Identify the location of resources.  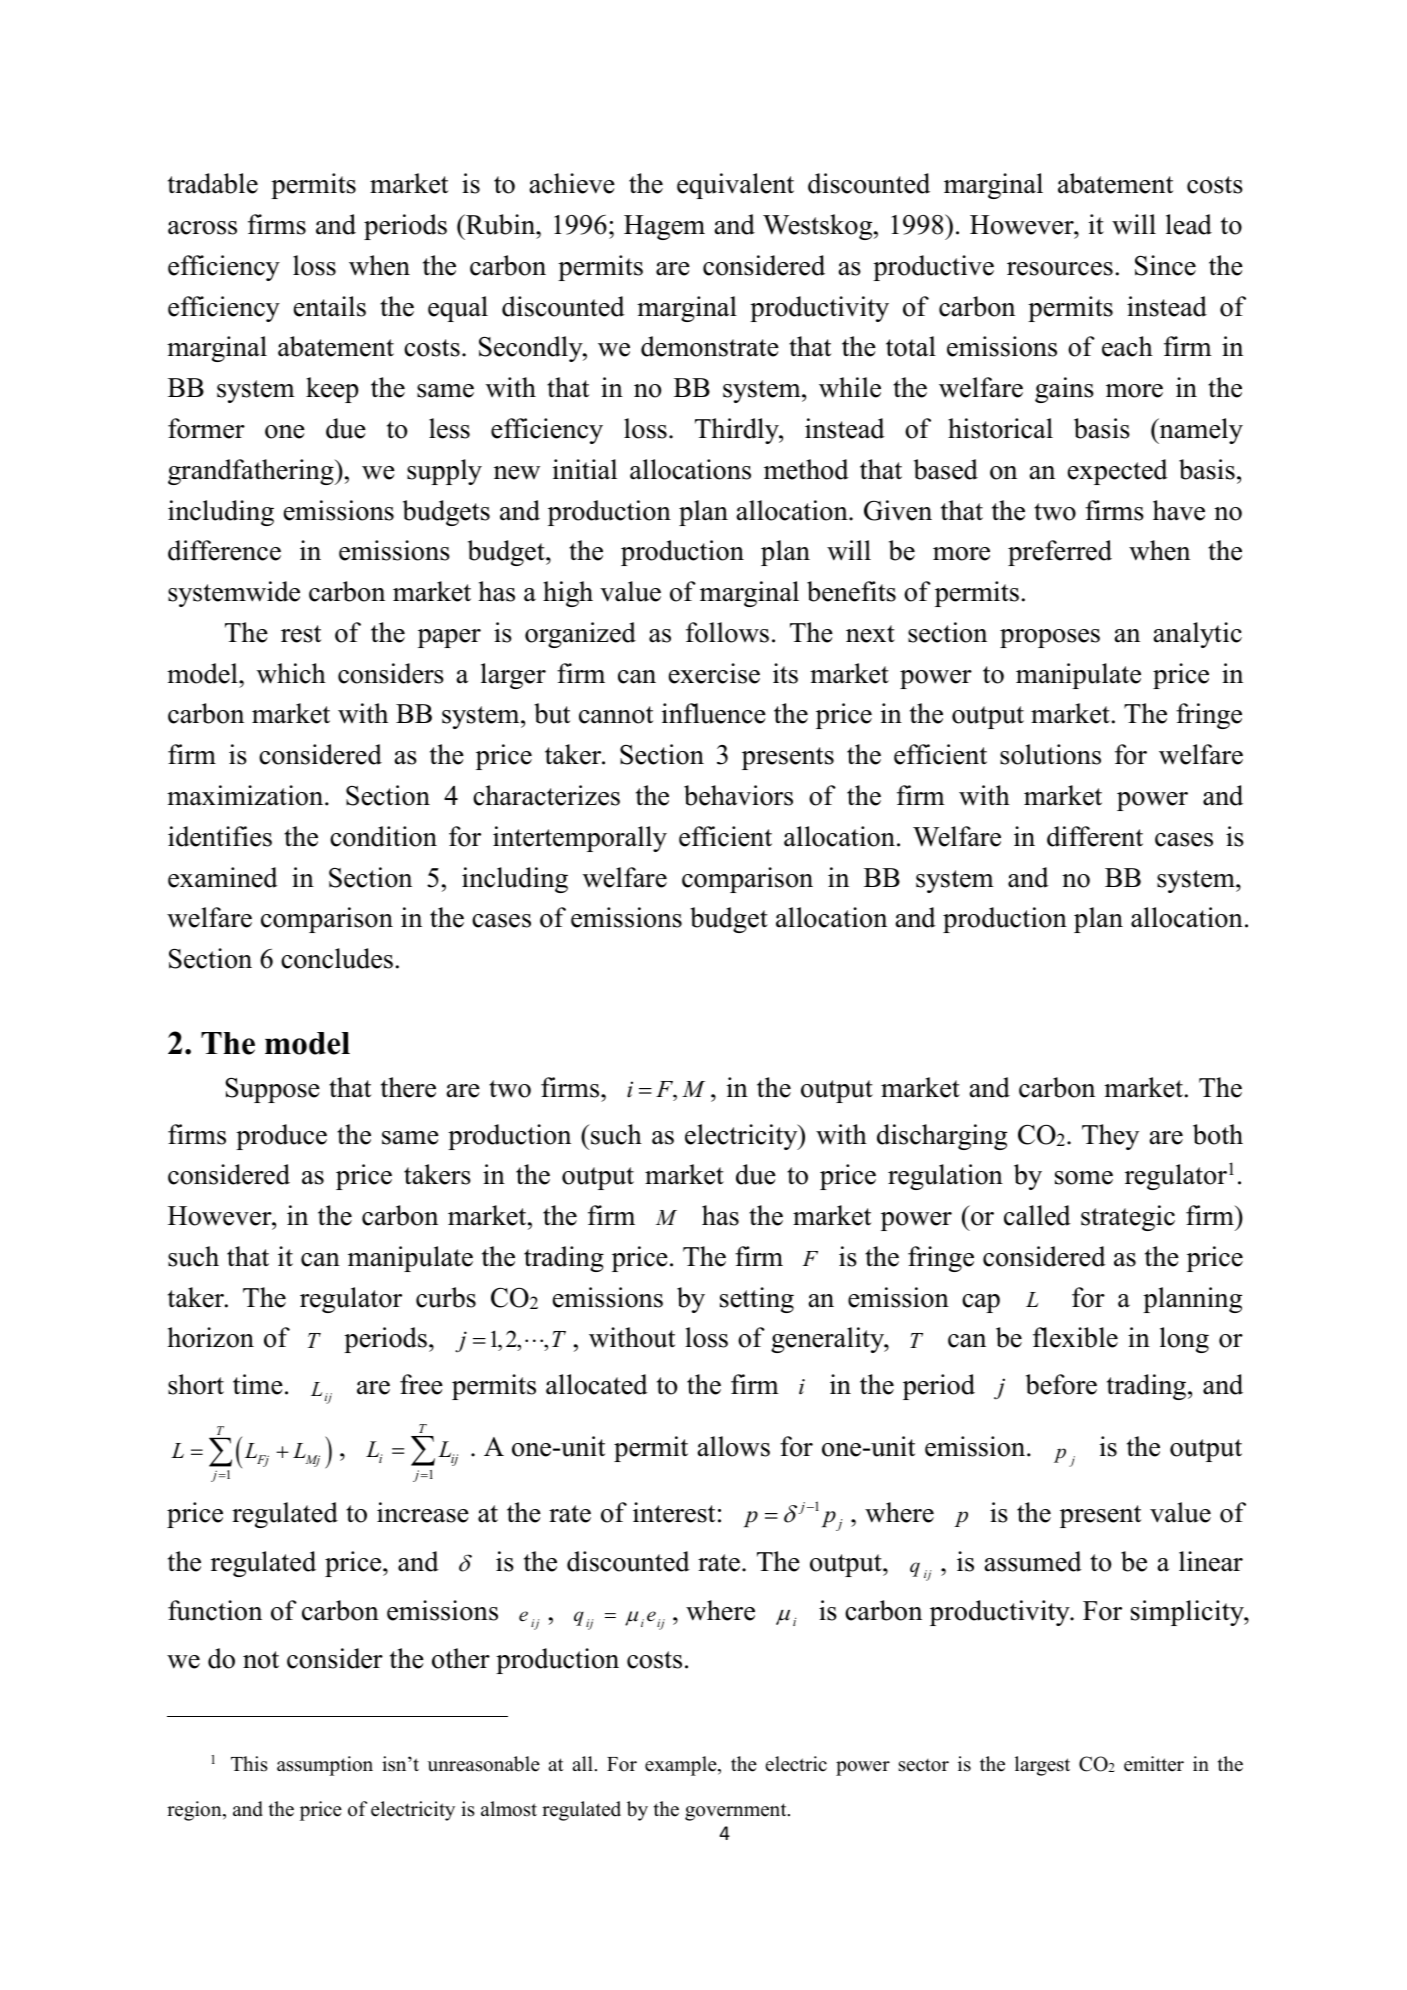
(1060, 269).
